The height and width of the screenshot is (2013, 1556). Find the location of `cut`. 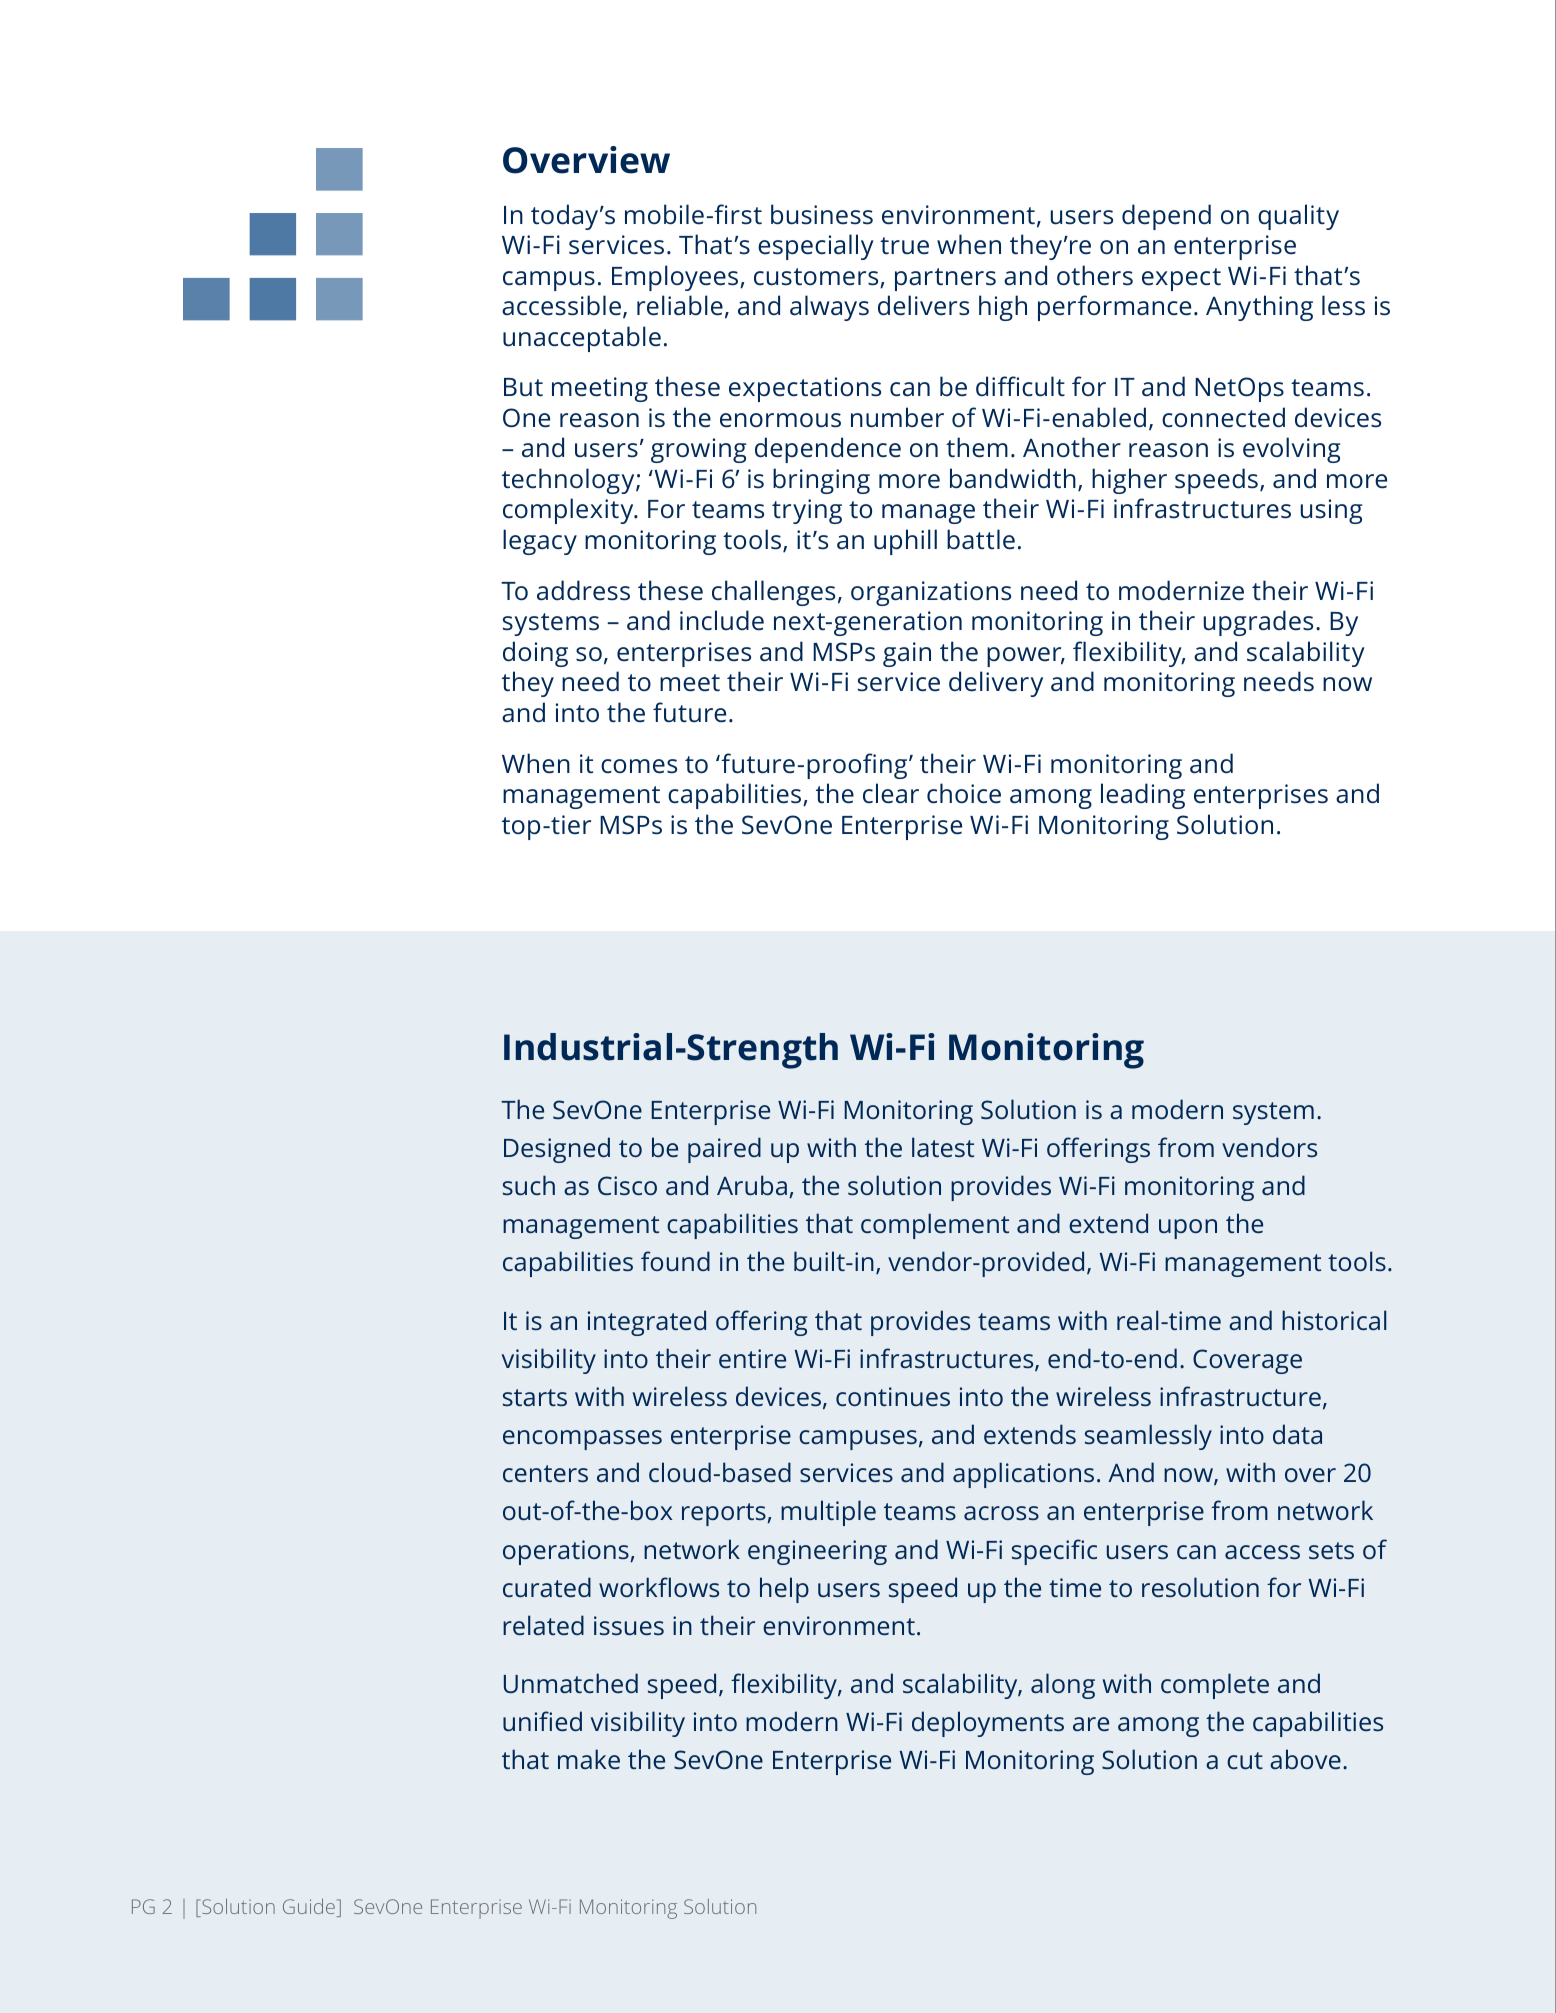

cut is located at coordinates (1245, 1760).
